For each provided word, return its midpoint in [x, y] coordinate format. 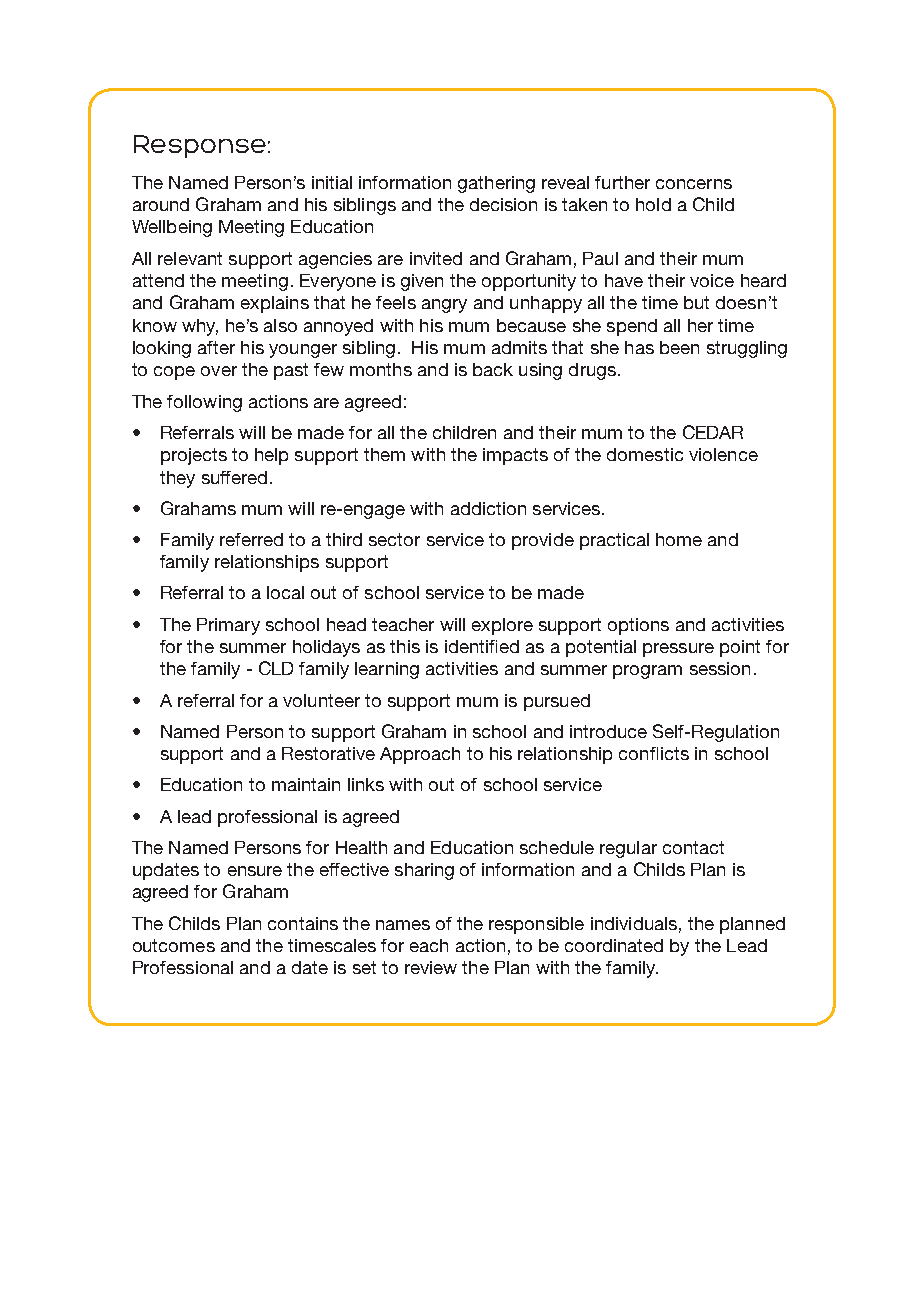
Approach [420, 755]
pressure [678, 650]
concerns [694, 184]
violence [723, 454]
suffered [234, 477]
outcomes [174, 945]
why [200, 327]
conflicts [654, 753]
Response [200, 146]
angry [444, 306]
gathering [496, 184]
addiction [488, 508]
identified [482, 646]
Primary [228, 626]
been [679, 347]
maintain [306, 784]
